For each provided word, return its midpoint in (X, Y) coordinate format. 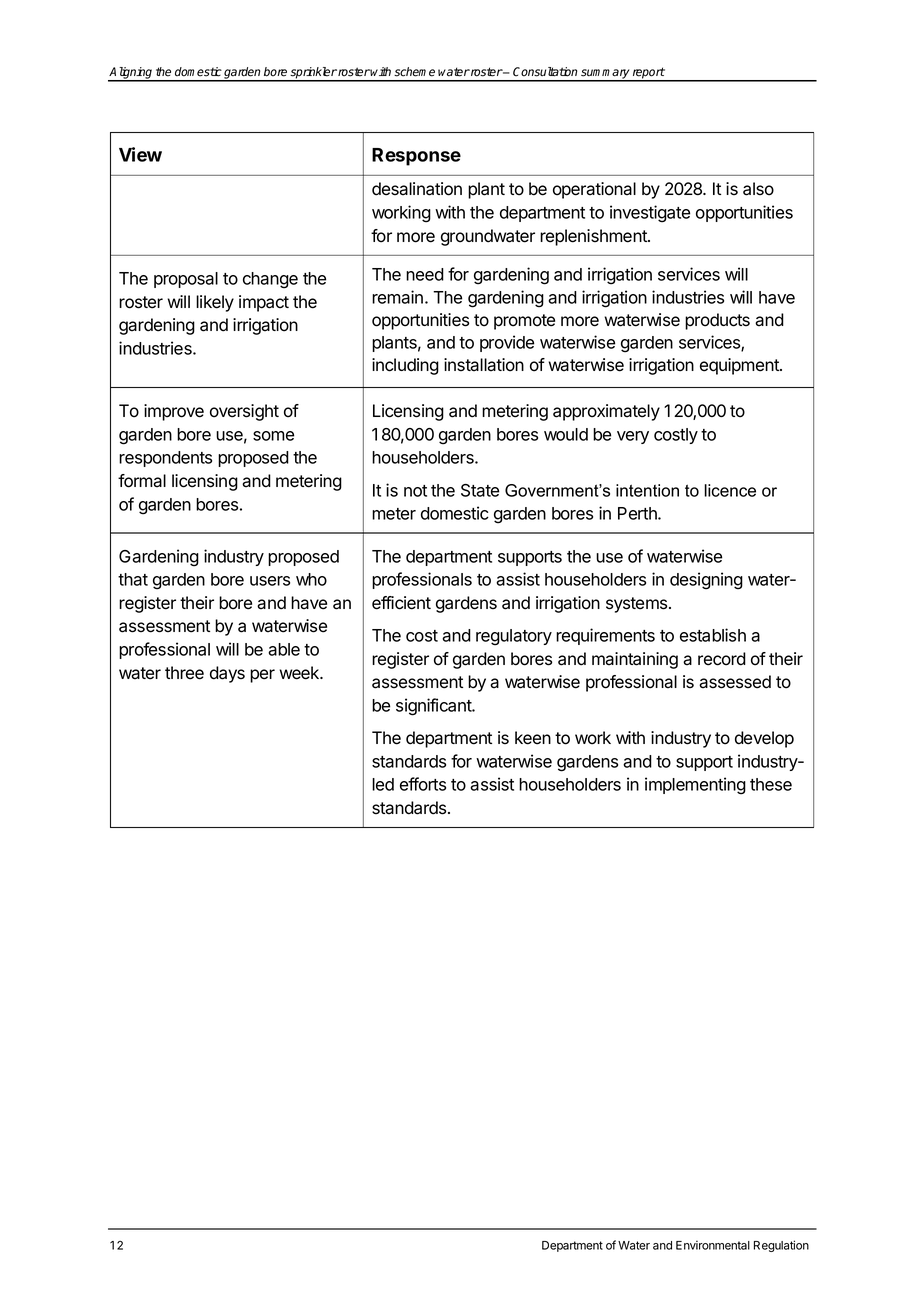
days (227, 674)
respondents (165, 459)
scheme (414, 72)
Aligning (131, 74)
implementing (695, 786)
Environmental (713, 1245)
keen (533, 738)
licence (730, 490)
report (648, 74)
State (480, 490)
